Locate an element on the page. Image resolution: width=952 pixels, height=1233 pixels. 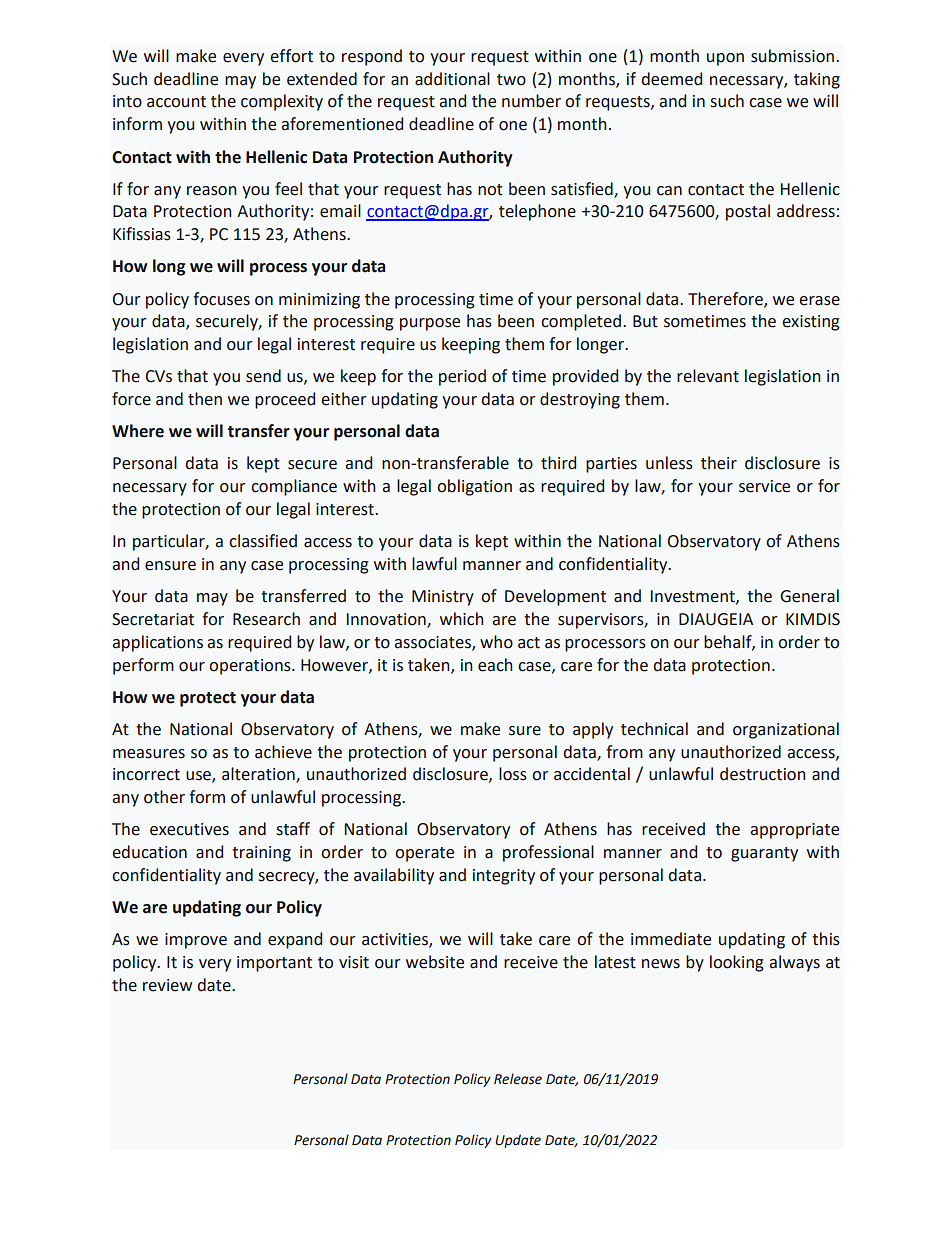
additional is located at coordinates (452, 79).
